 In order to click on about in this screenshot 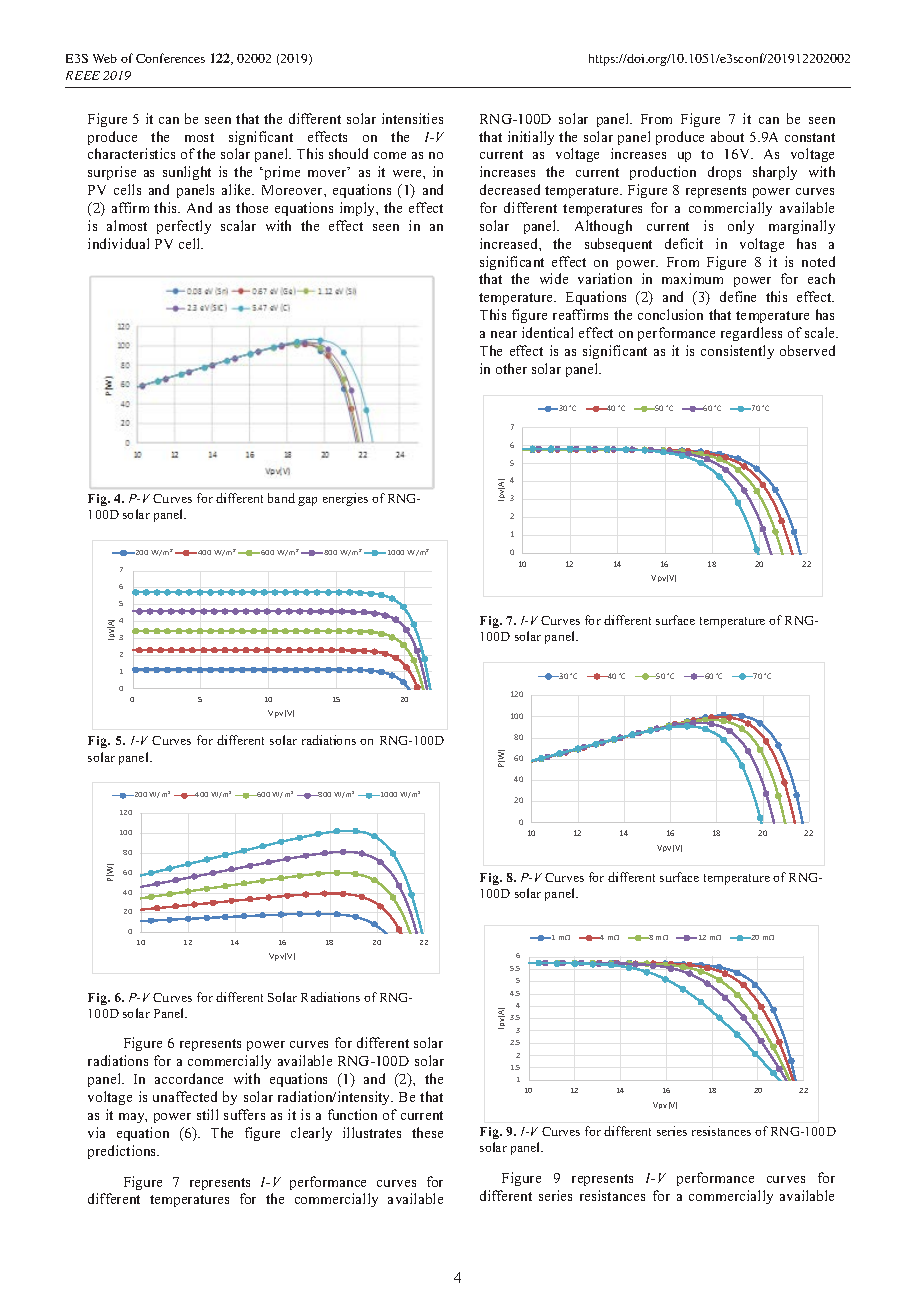, I will do `click(727, 136)`.
